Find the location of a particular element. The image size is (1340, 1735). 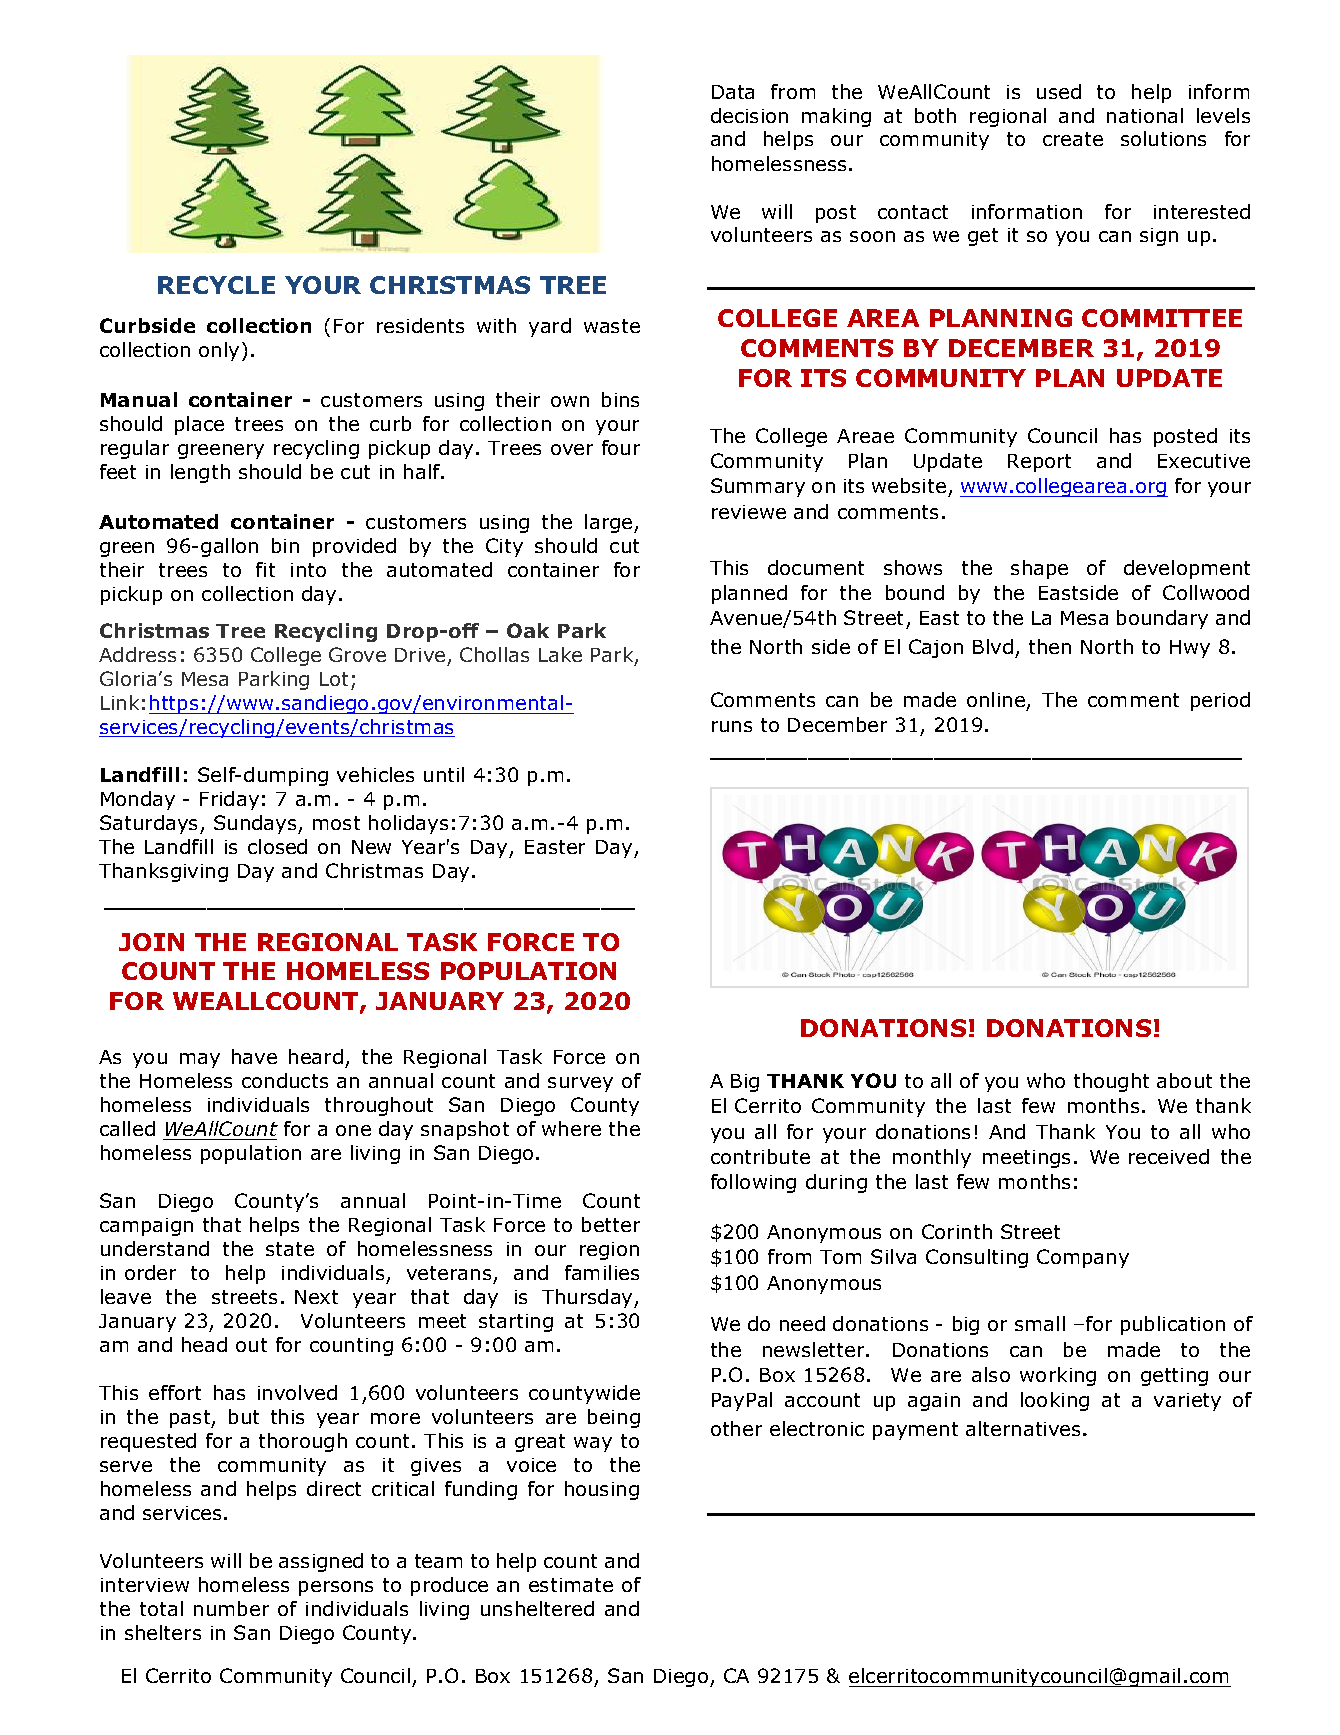

conducts is located at coordinates (285, 1080).
